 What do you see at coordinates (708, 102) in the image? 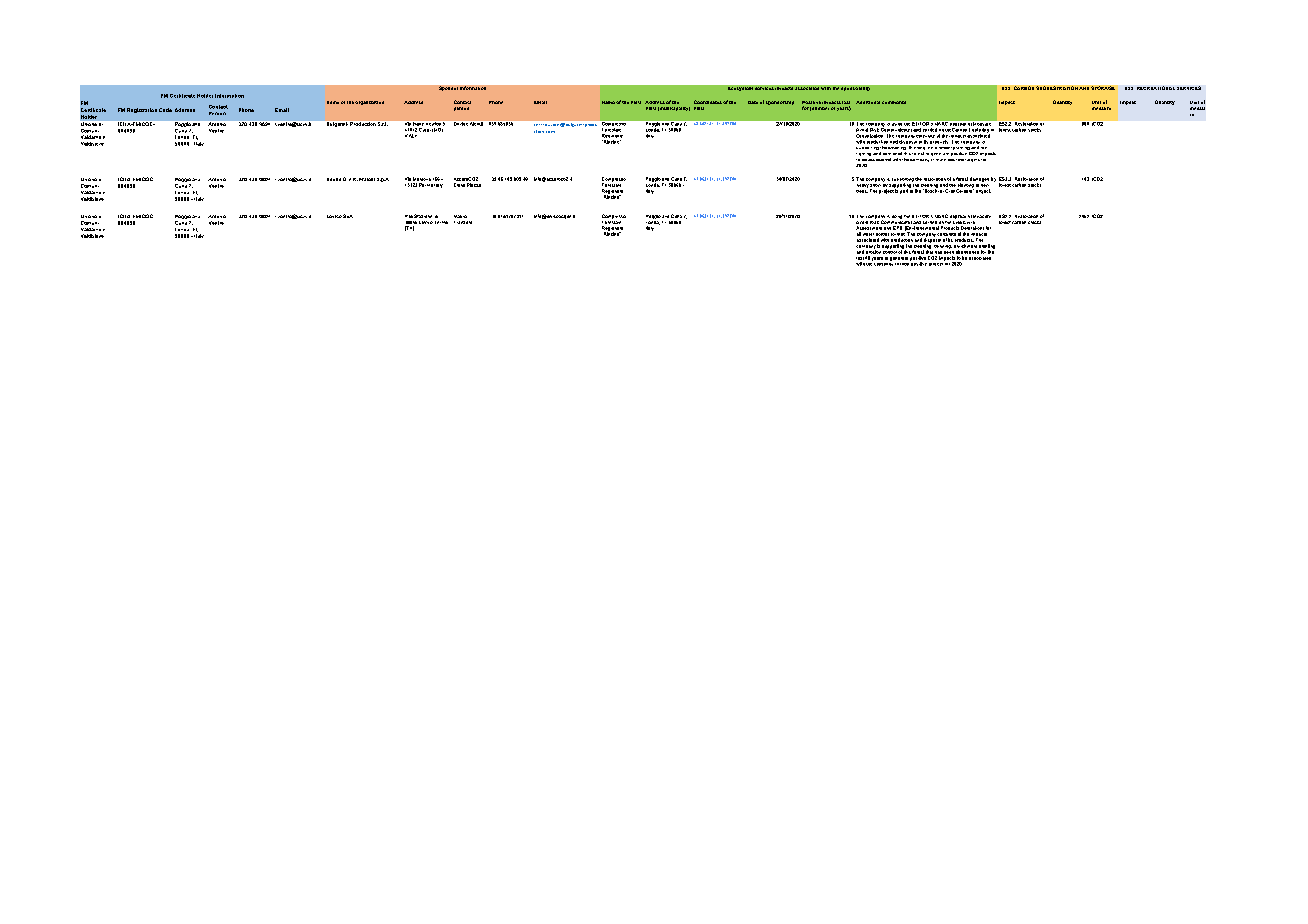
I see `Coordinates` at bounding box center [708, 102].
